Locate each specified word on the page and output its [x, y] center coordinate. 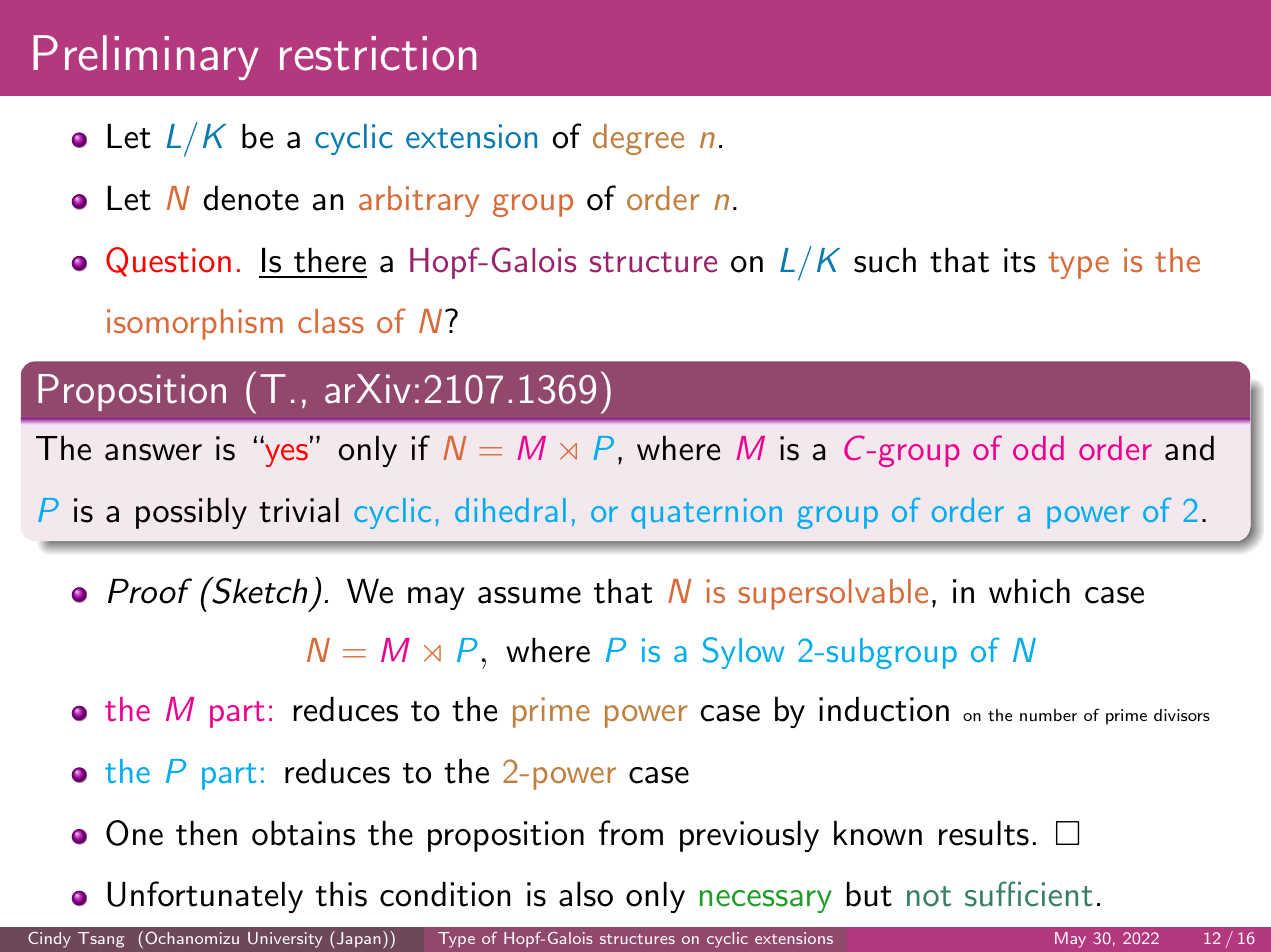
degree [638, 139]
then [206, 833]
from [631, 833]
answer [153, 452]
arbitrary [419, 201]
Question [168, 262]
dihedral [510, 510]
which [1029, 591]
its [1020, 260]
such [885, 260]
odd [1038, 448]
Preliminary [146, 57]
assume [529, 595]
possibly [191, 513]
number [1048, 715]
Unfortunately [205, 897]
